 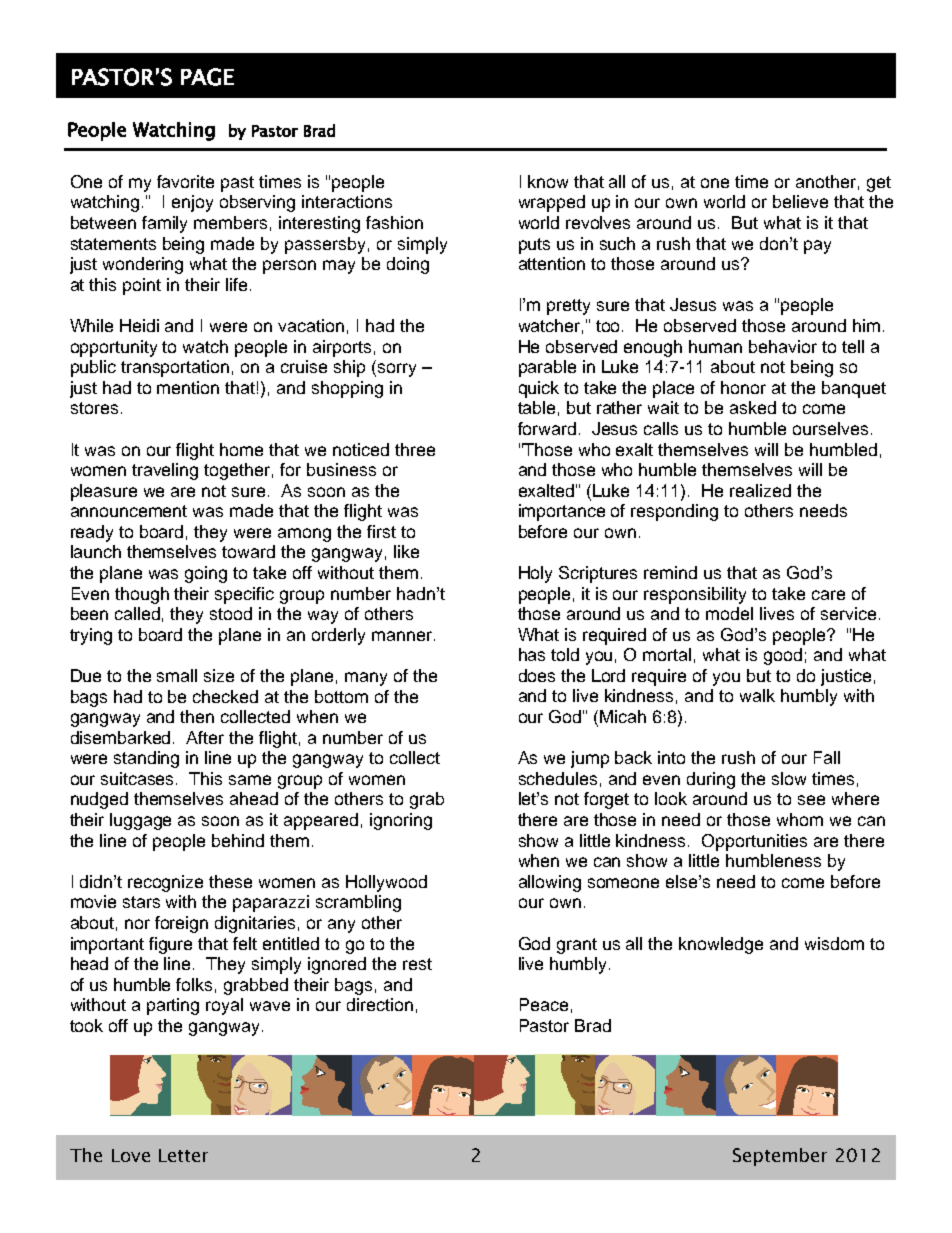 What do you see at coordinates (415, 449) in the screenshot?
I see `three` at bounding box center [415, 449].
